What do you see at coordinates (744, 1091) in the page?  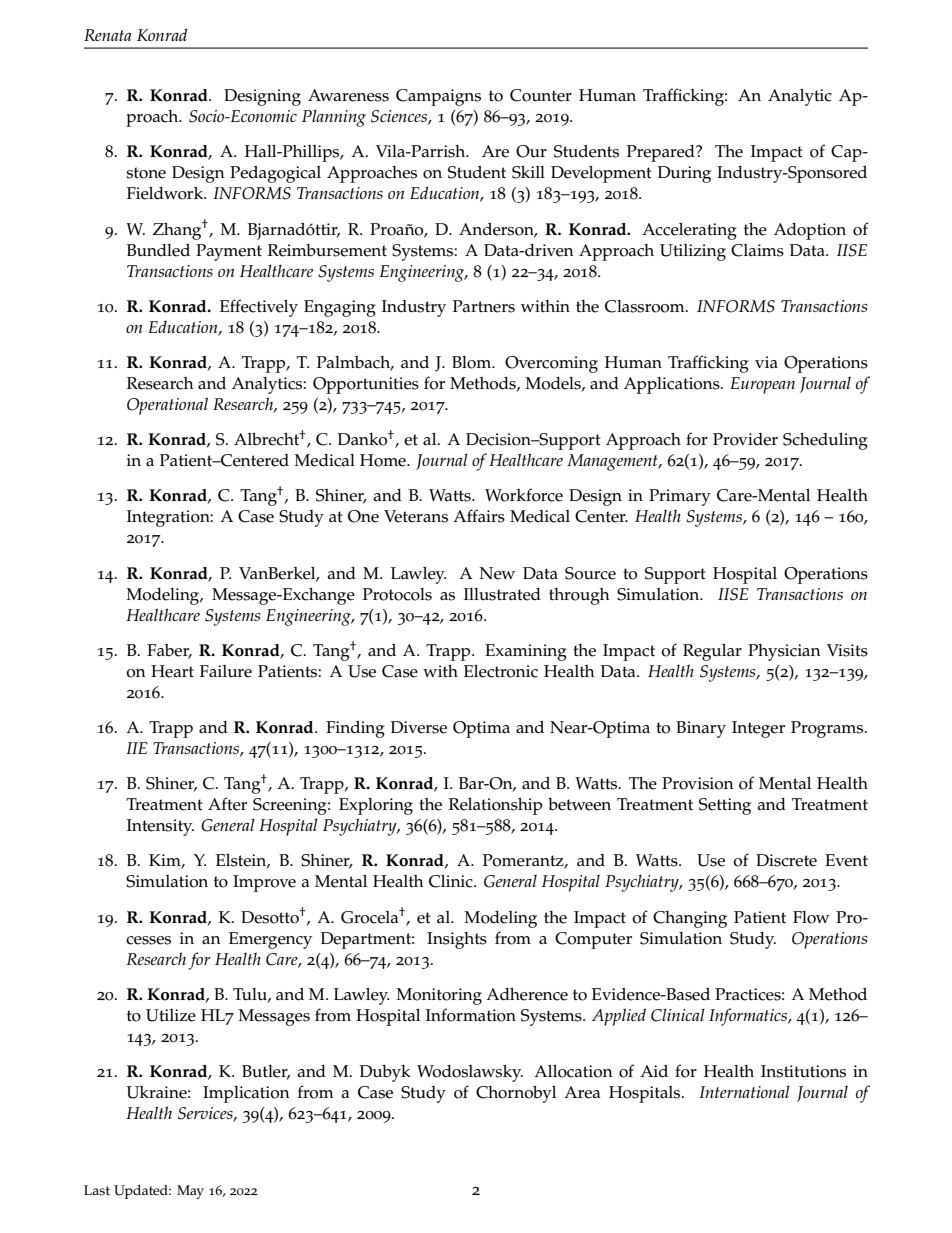 I see `International` at bounding box center [744, 1091].
